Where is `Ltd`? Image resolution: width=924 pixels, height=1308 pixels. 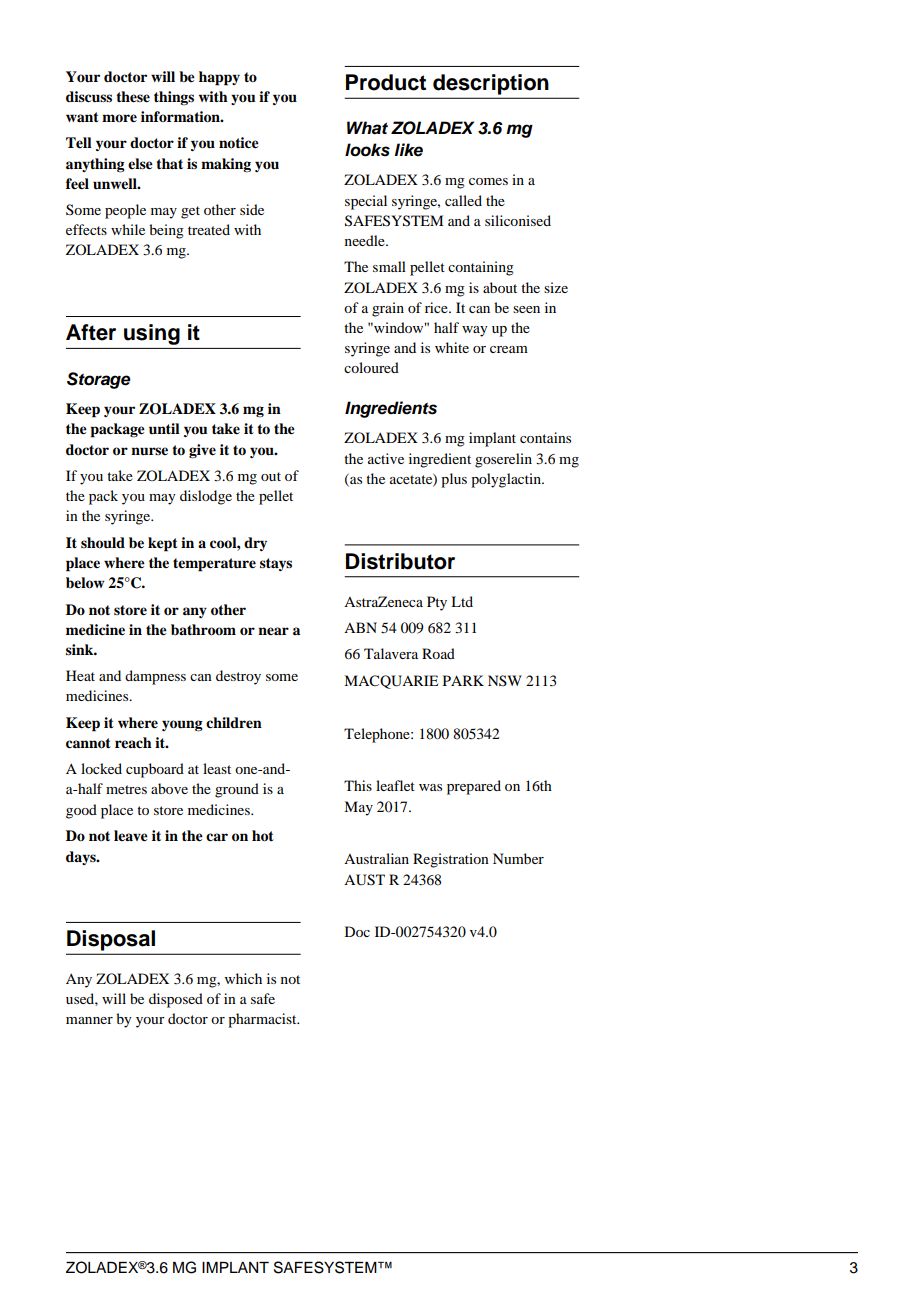 Ltd is located at coordinates (462, 601).
